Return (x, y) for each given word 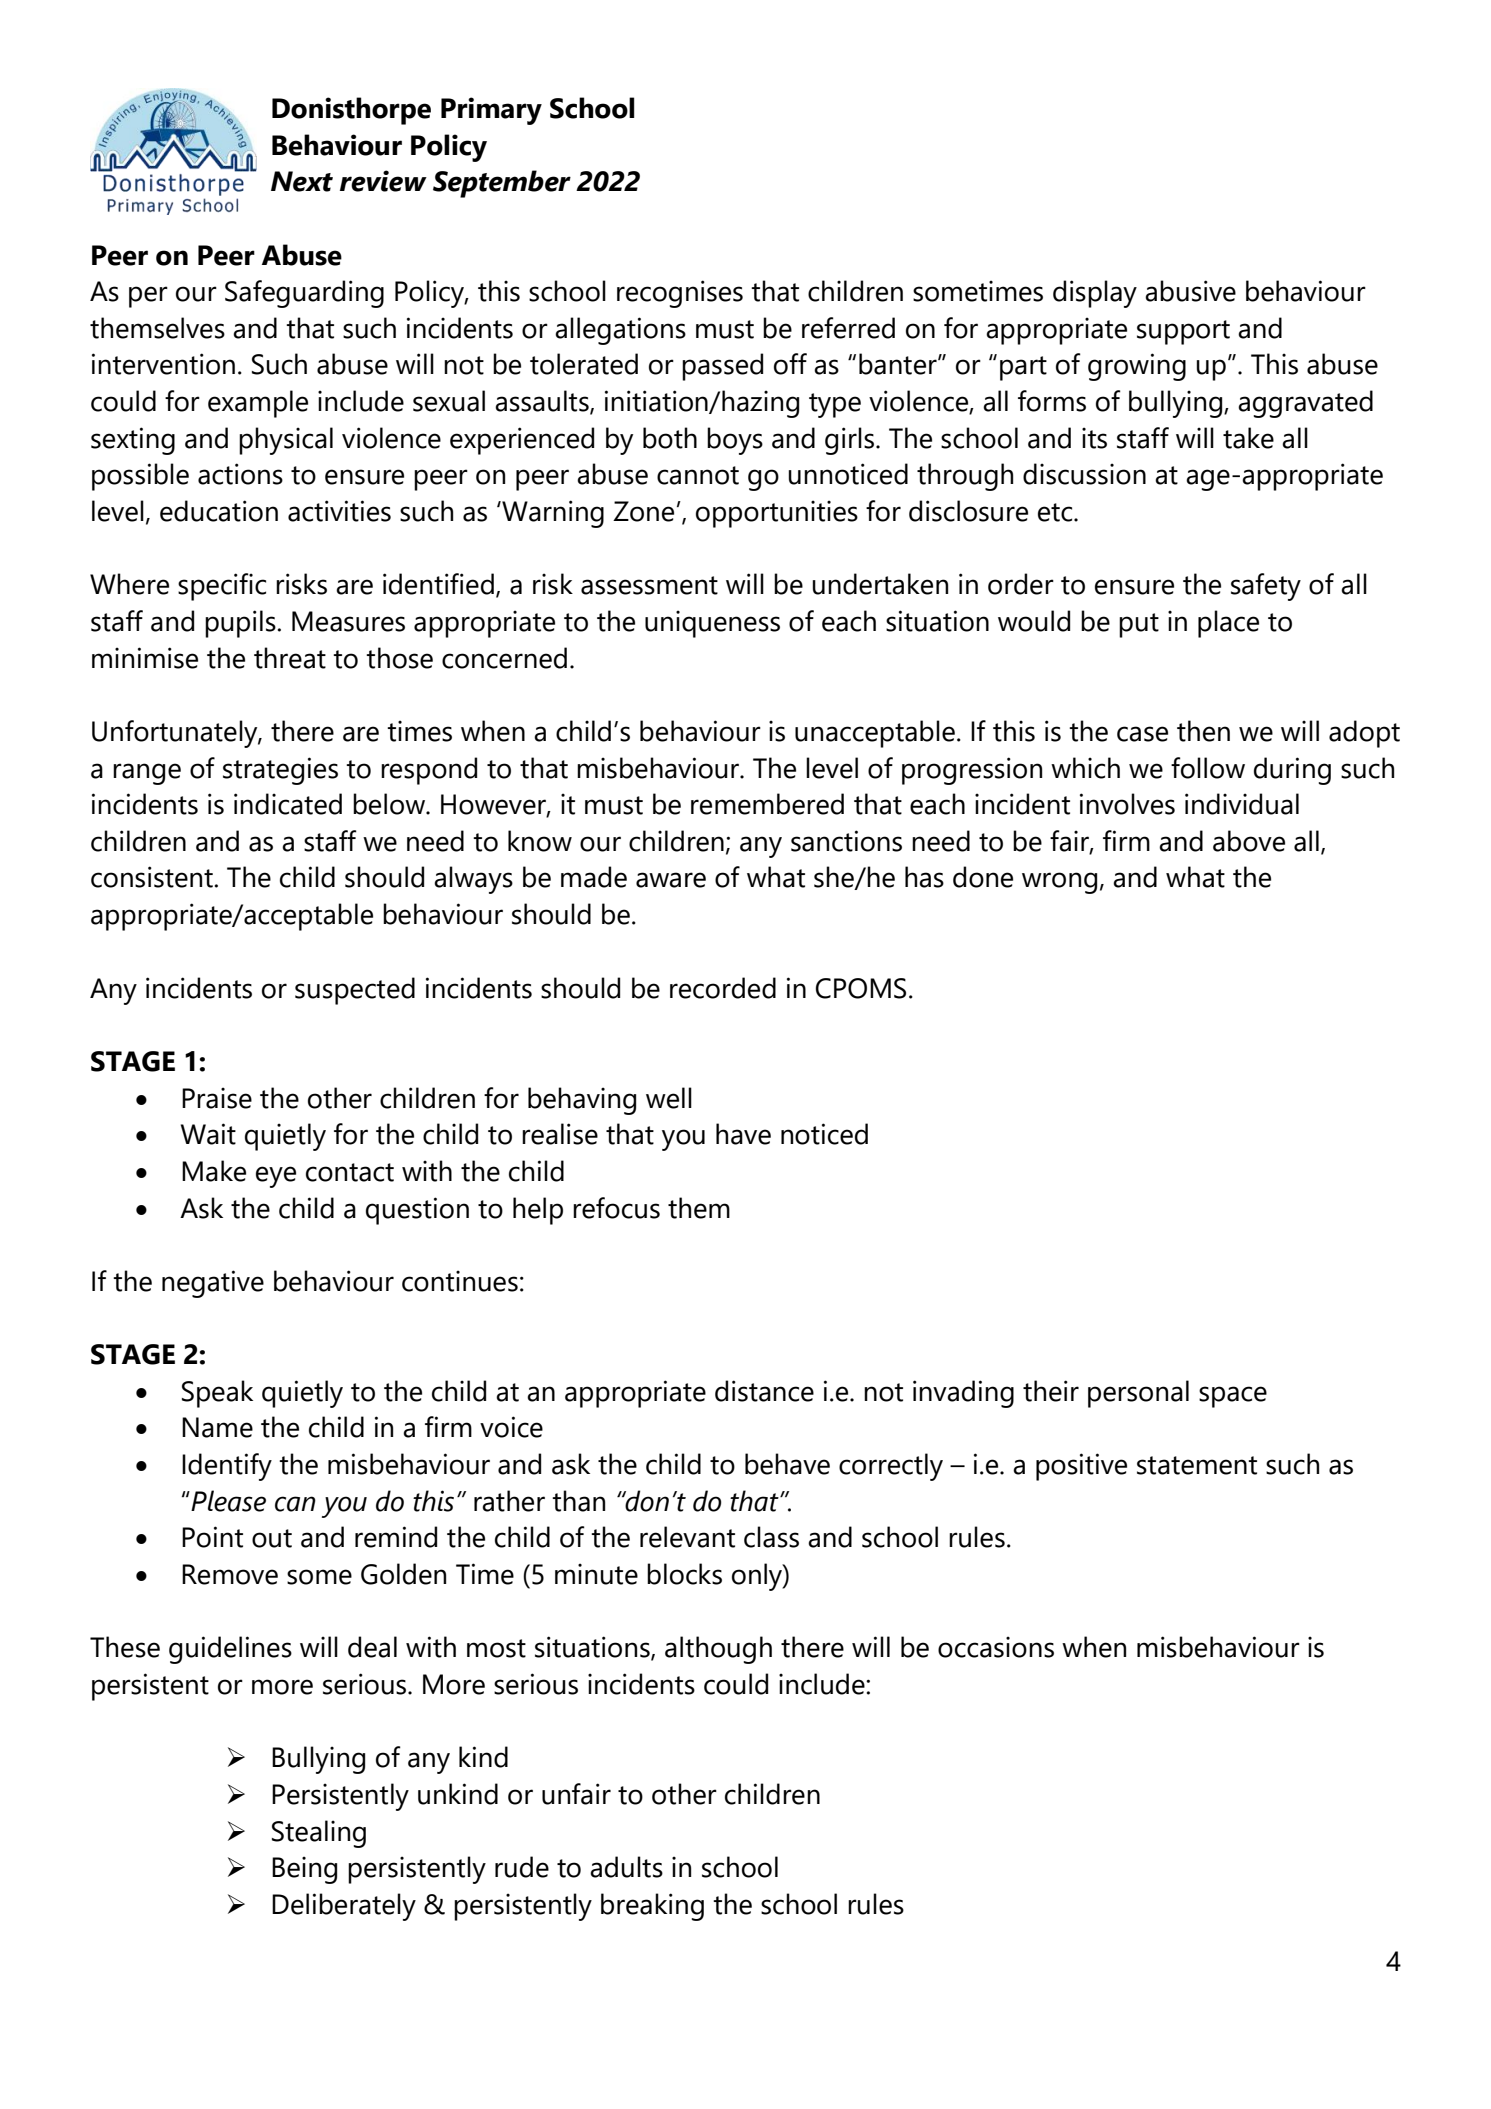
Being (304, 1870)
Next (302, 181)
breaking (652, 1907)
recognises (680, 294)
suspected (355, 991)
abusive (1190, 291)
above (1249, 841)
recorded (723, 988)
